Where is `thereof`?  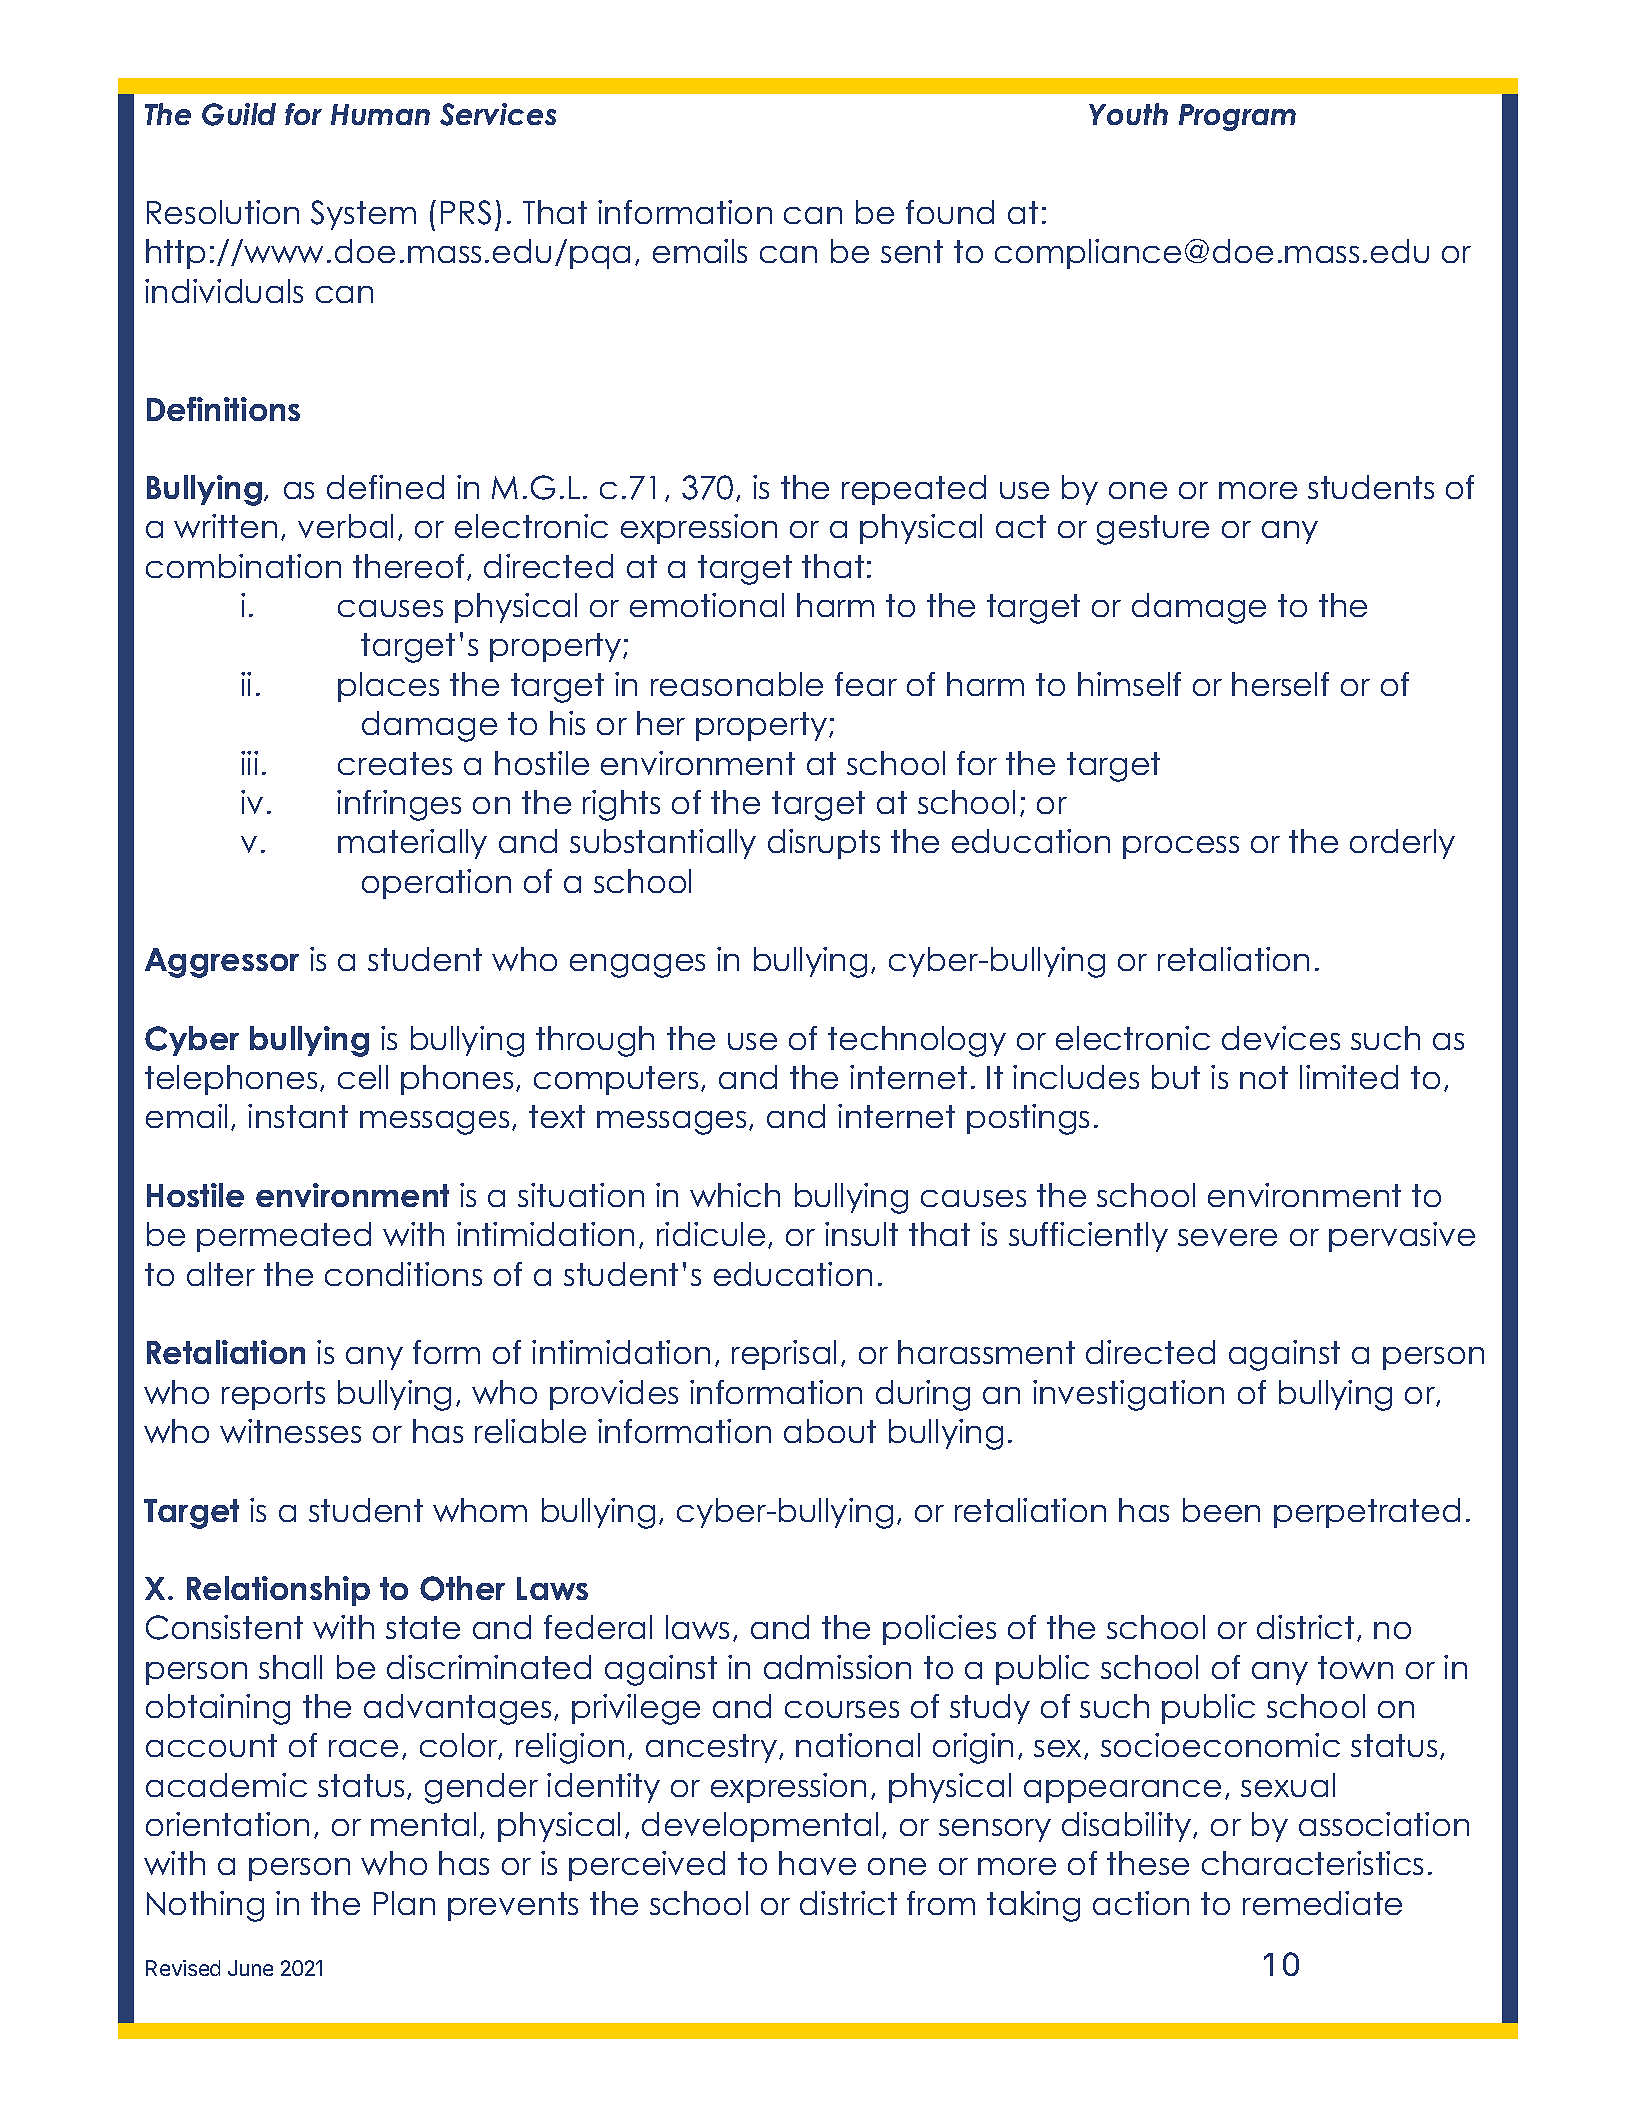
thereof is located at coordinates (408, 566).
